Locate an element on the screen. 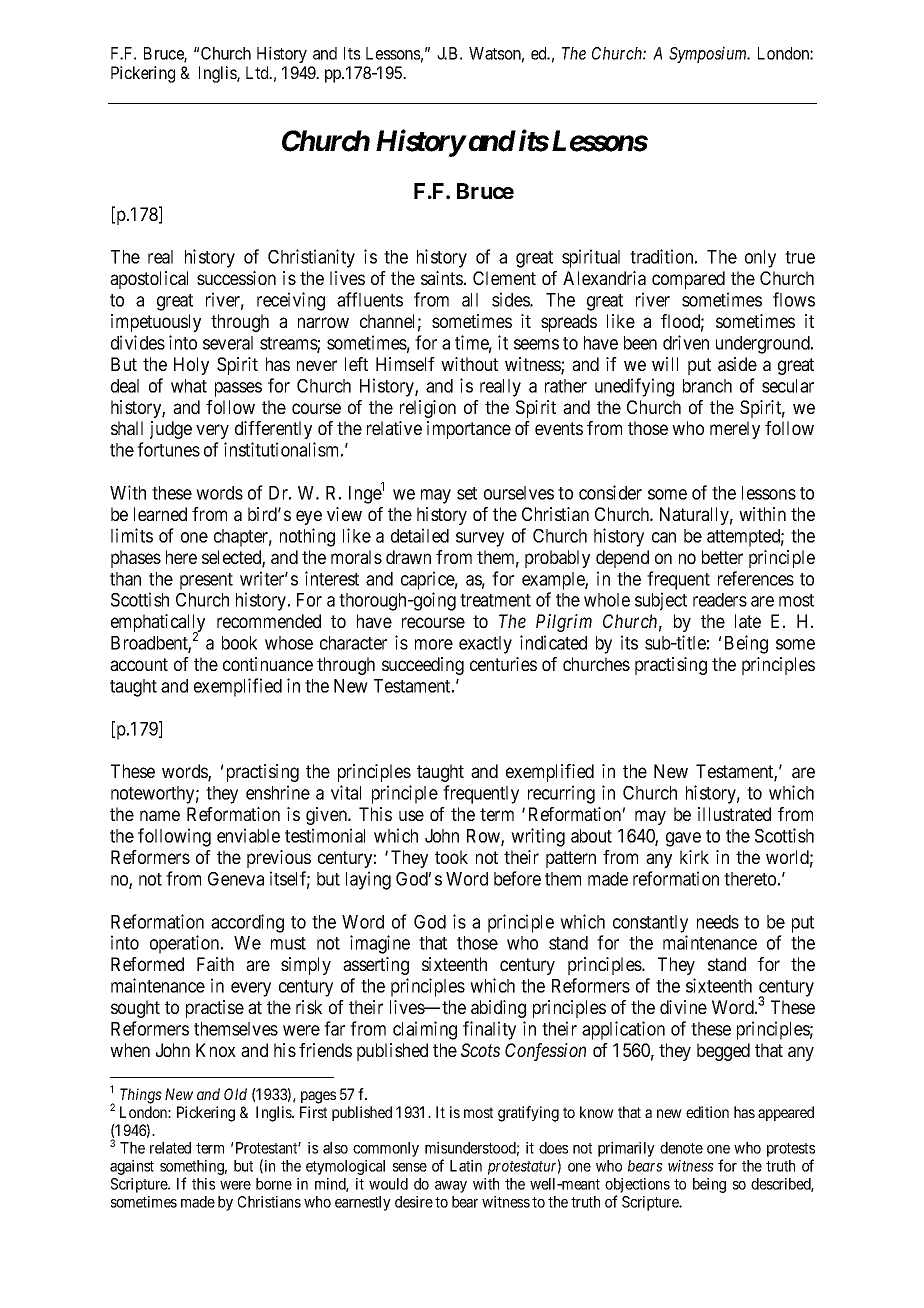 The image size is (924, 1308). Symposium is located at coordinates (709, 54).
